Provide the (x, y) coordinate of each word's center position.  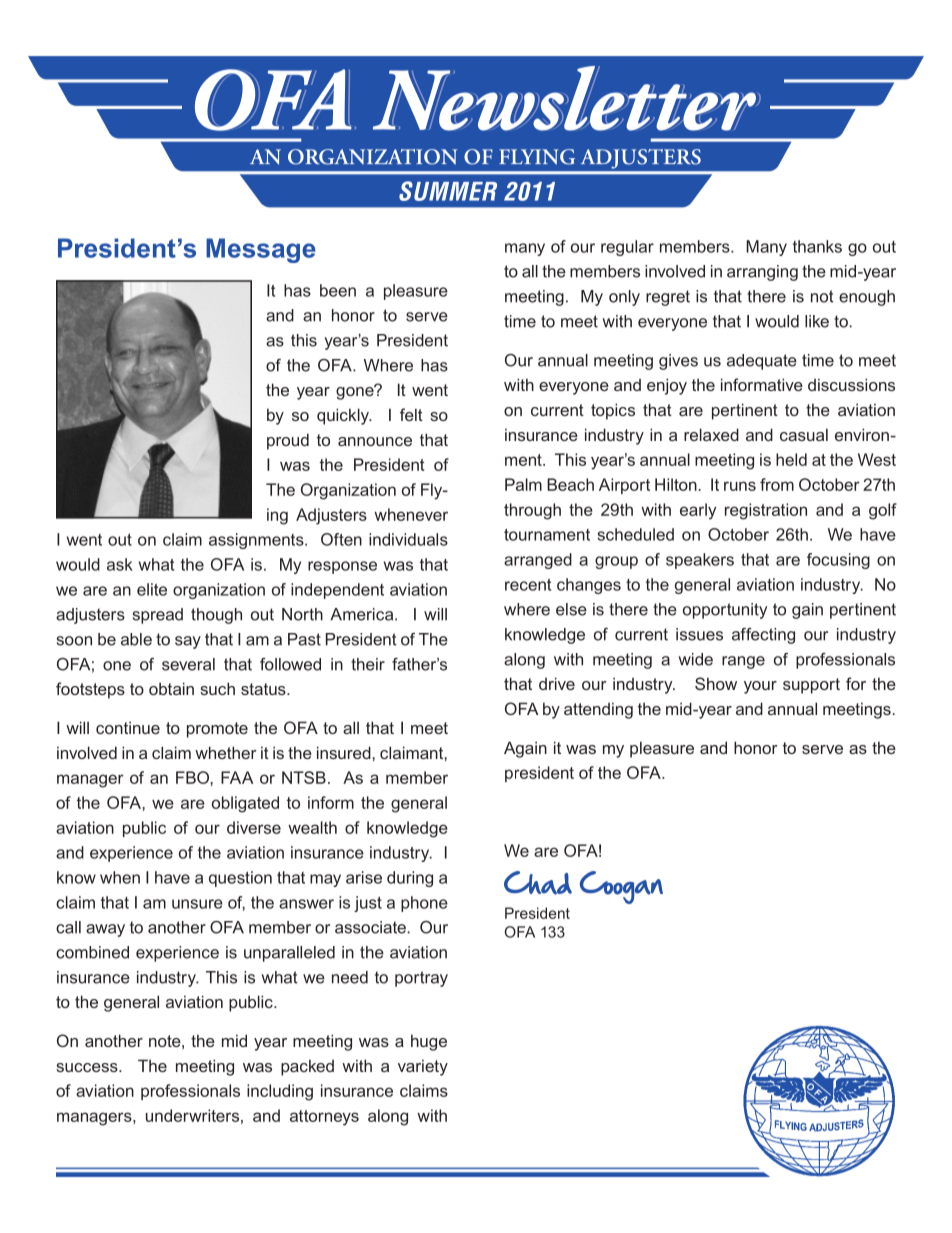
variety (423, 1067)
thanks (817, 246)
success (88, 1067)
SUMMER (448, 191)
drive (557, 683)
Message (261, 250)
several (188, 664)
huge (429, 1042)
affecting (763, 636)
